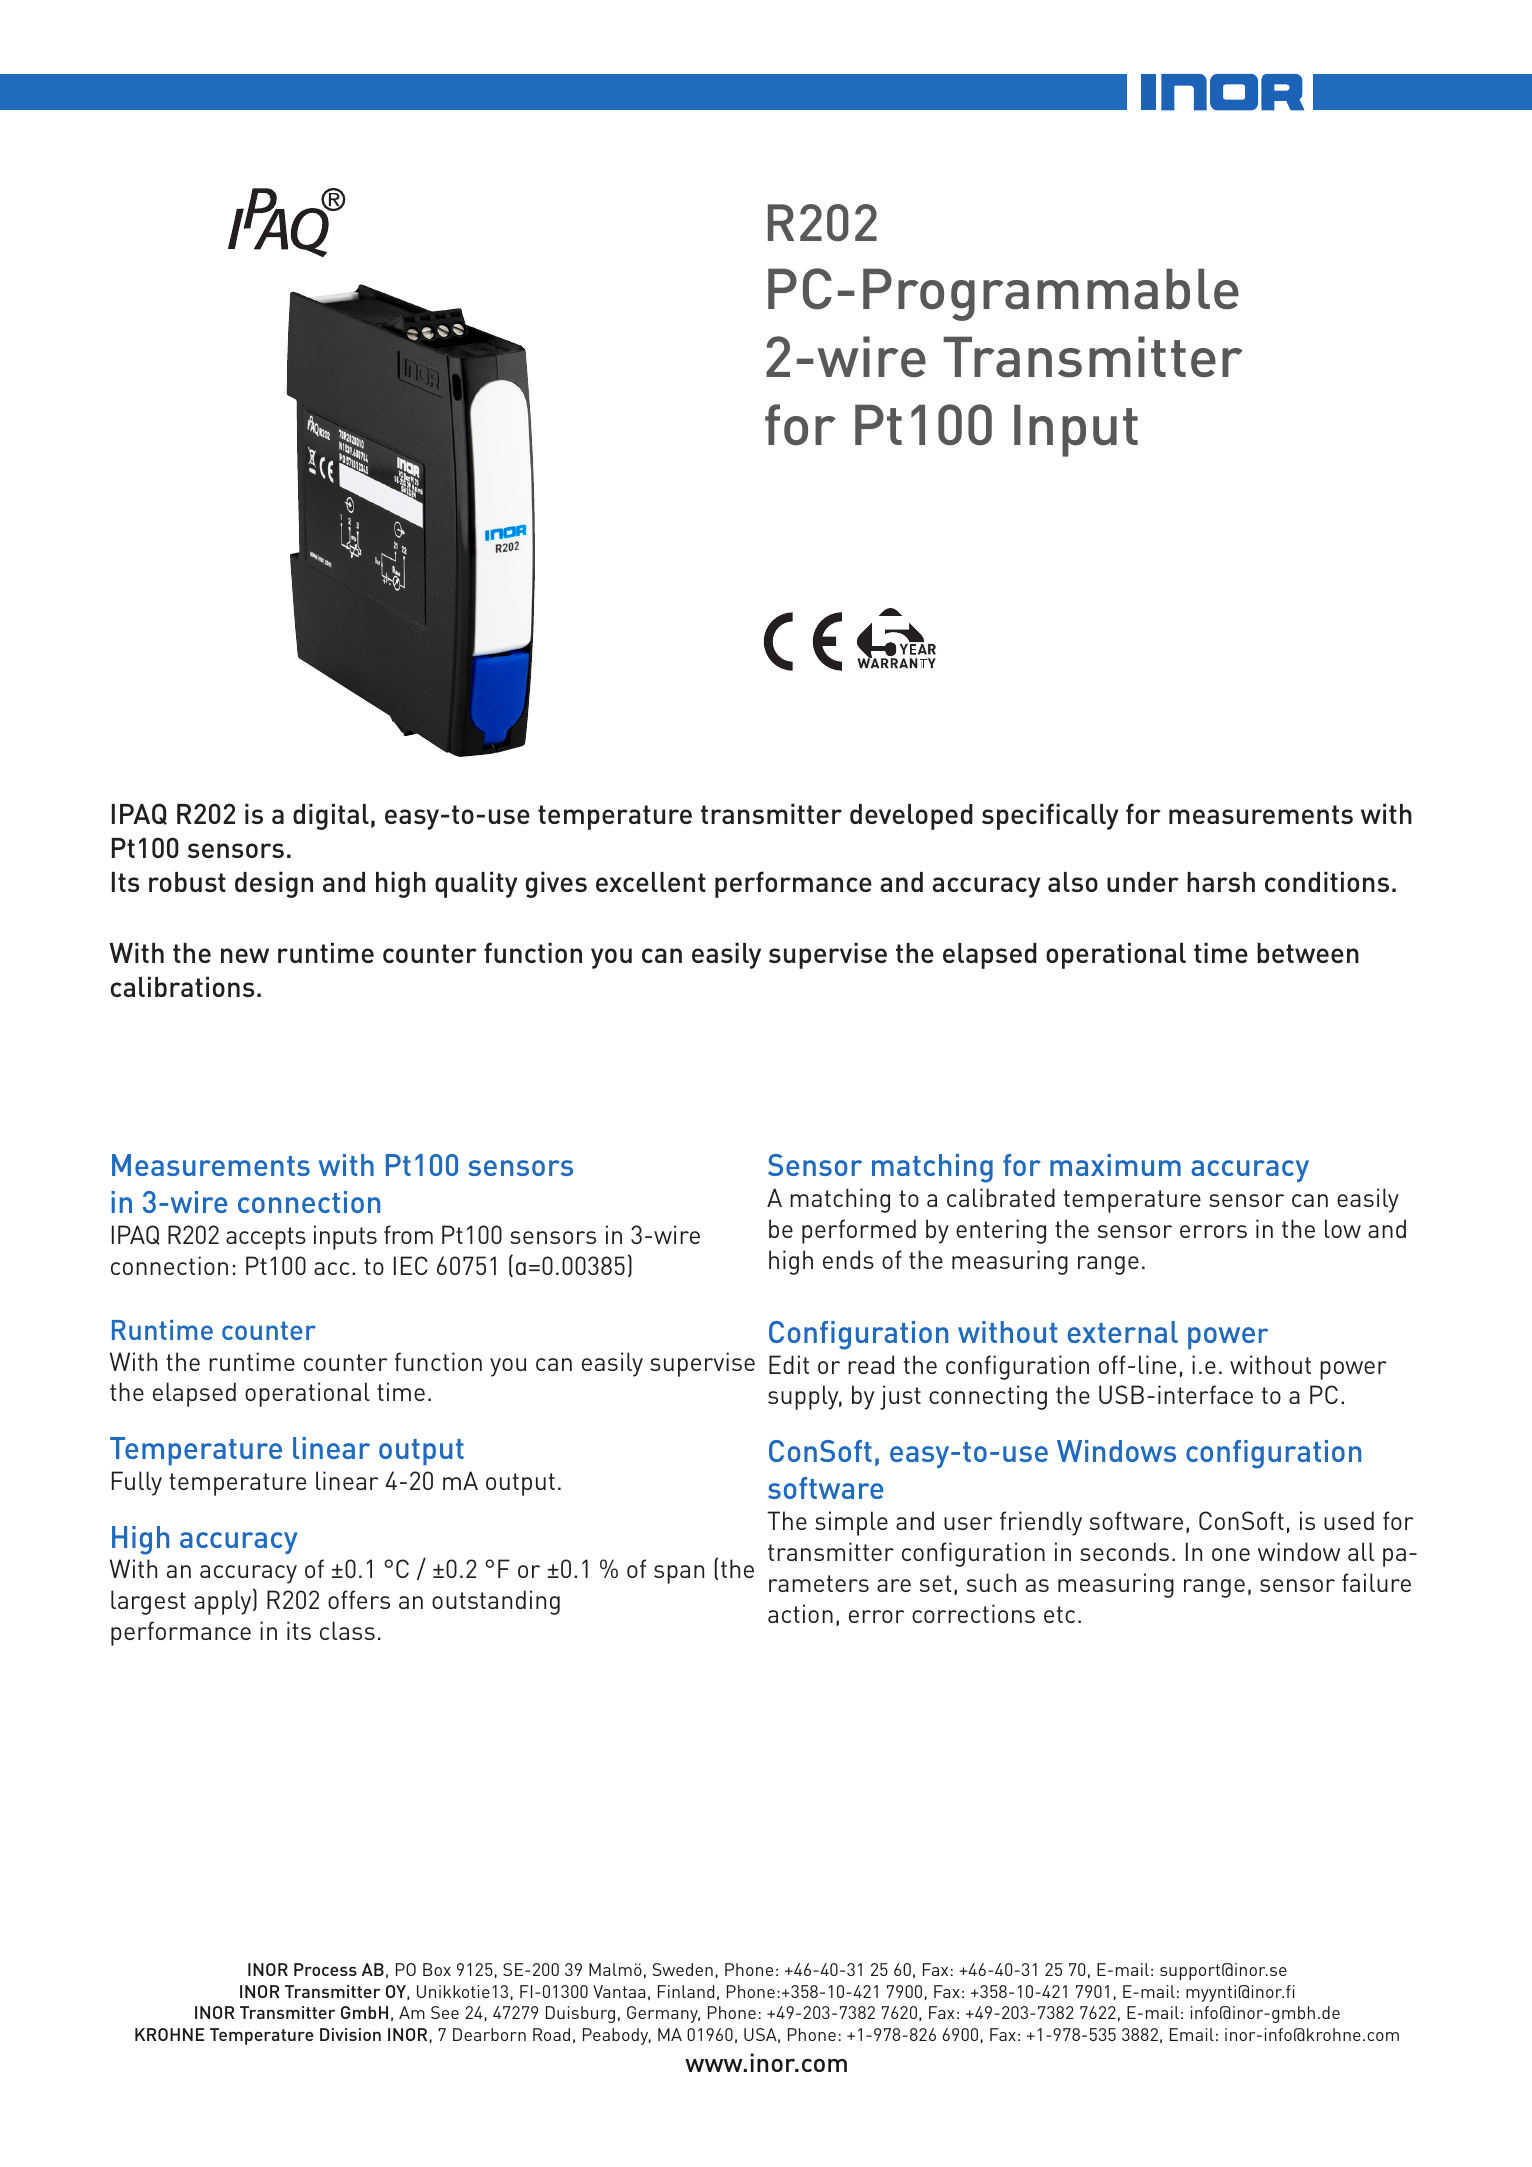 The width and height of the screenshot is (1532, 2167). What do you see at coordinates (800, 1613) in the screenshot?
I see `action` at bounding box center [800, 1613].
